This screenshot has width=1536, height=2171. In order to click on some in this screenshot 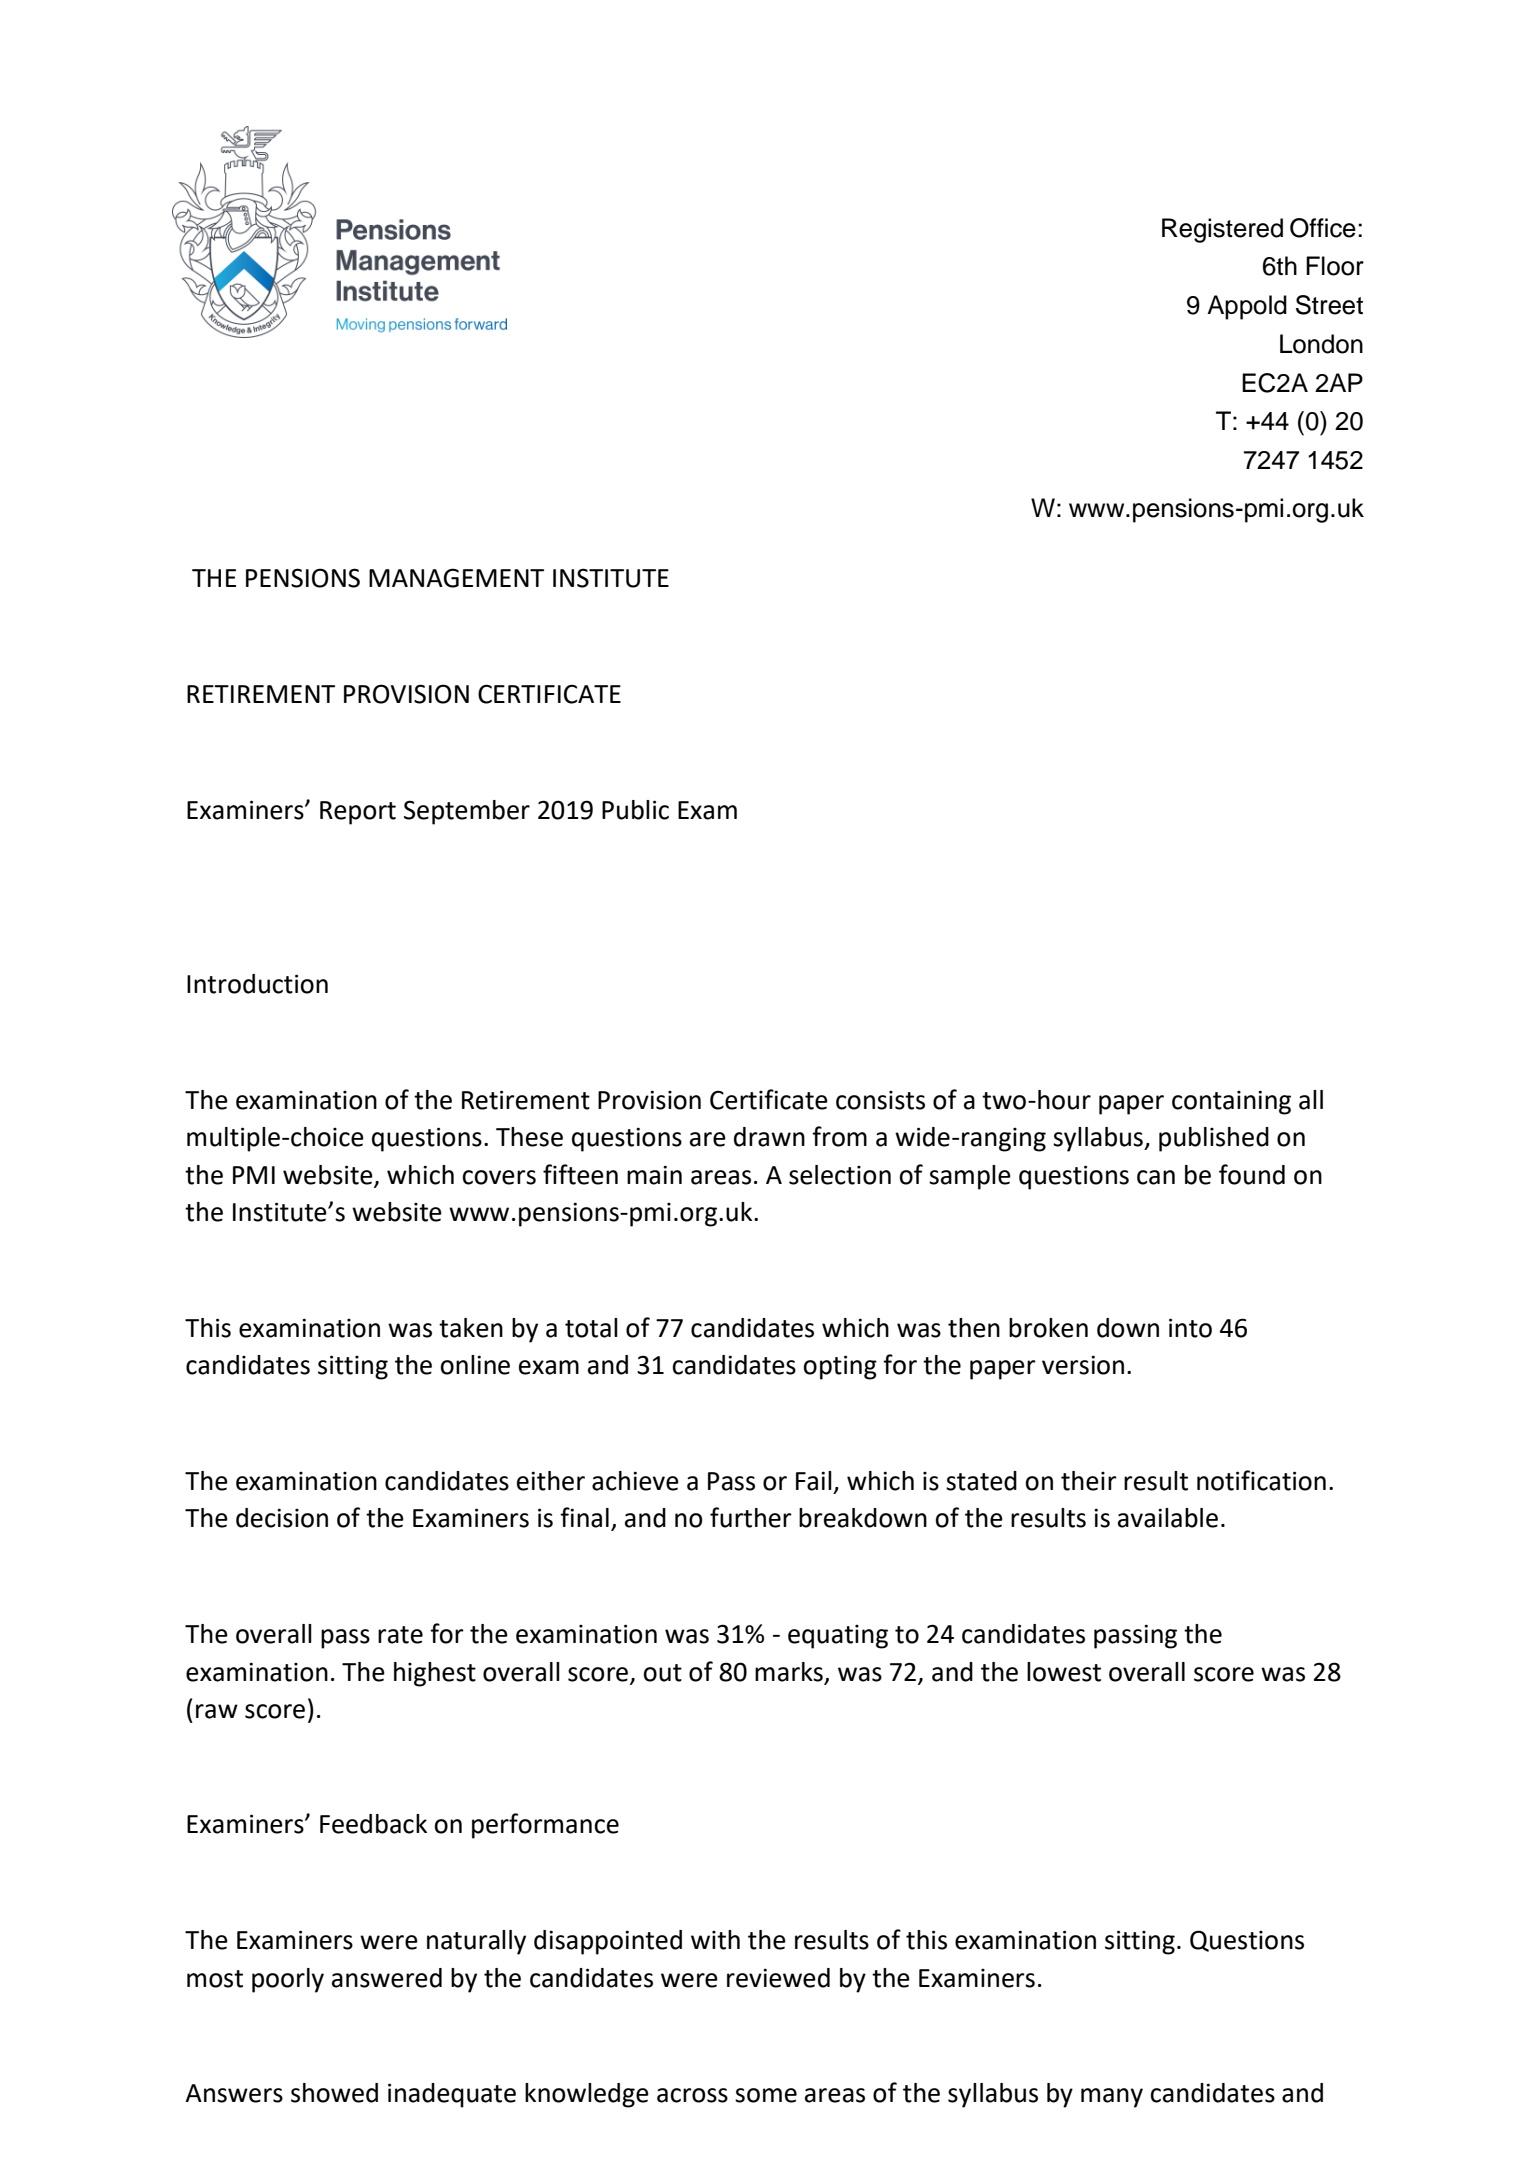, I will do `click(766, 2095)`.
